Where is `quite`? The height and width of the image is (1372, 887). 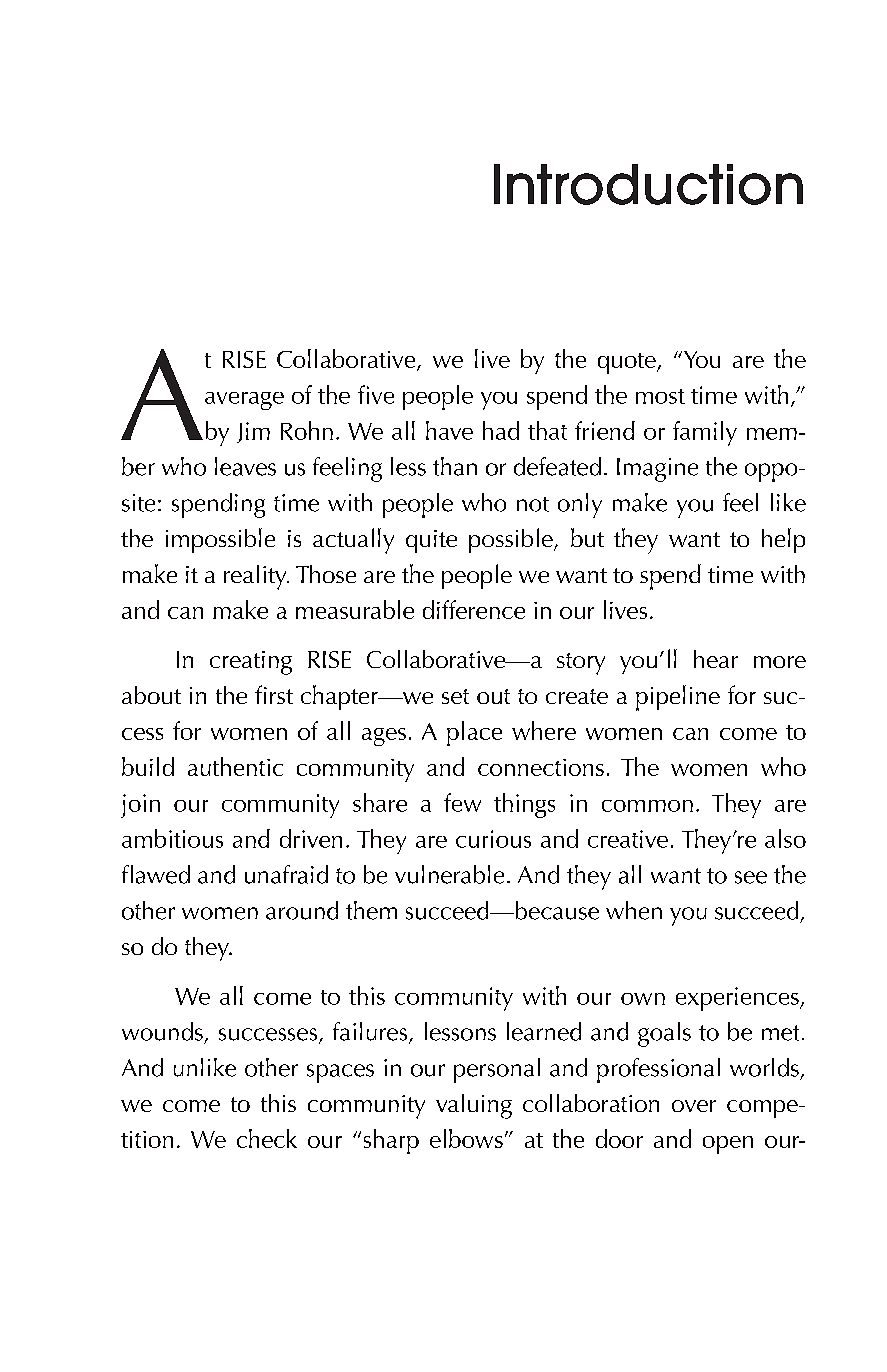
quite is located at coordinates (431, 541).
